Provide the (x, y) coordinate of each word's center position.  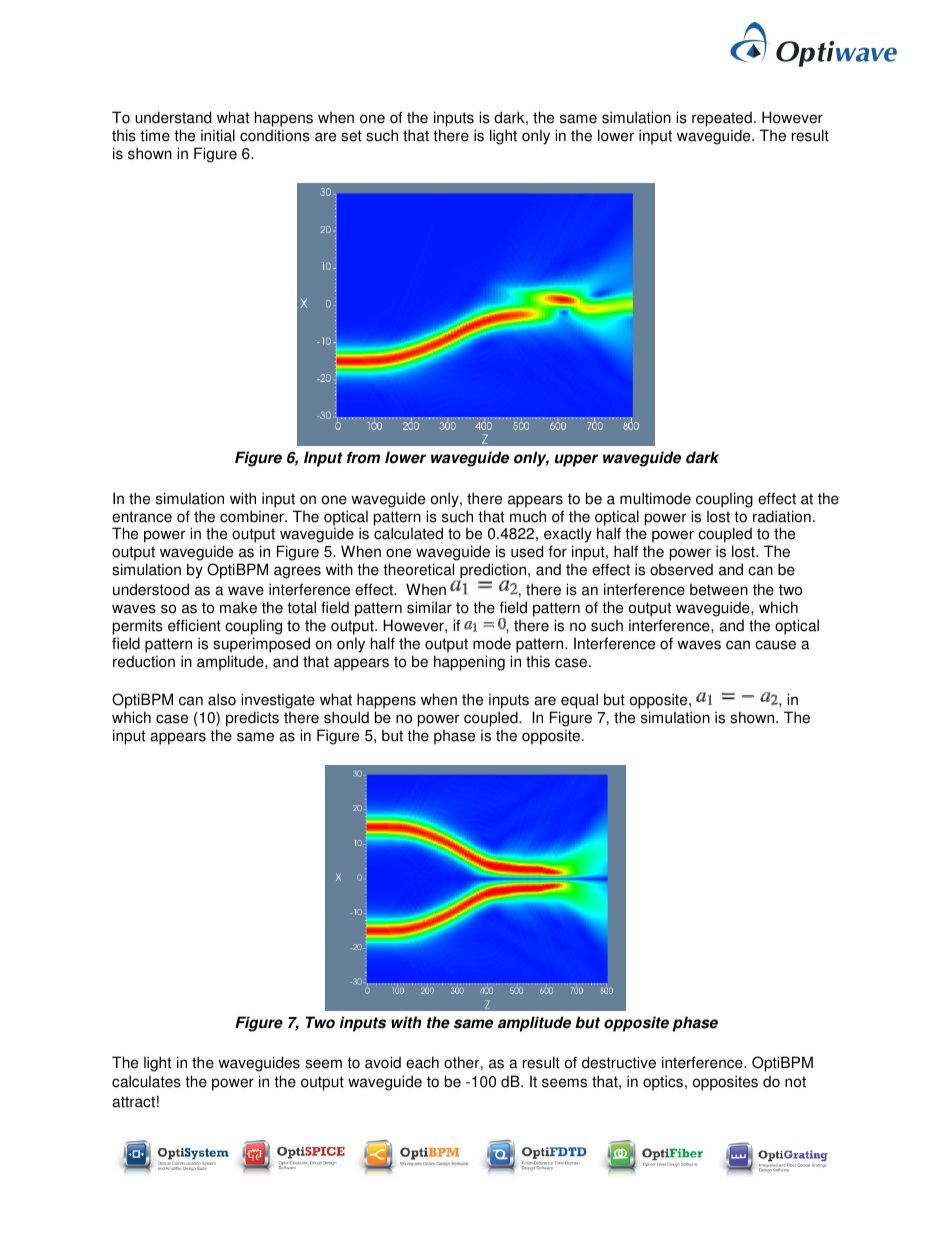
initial (218, 135)
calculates (146, 1081)
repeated (722, 119)
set (351, 136)
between (719, 589)
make (238, 607)
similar (429, 607)
